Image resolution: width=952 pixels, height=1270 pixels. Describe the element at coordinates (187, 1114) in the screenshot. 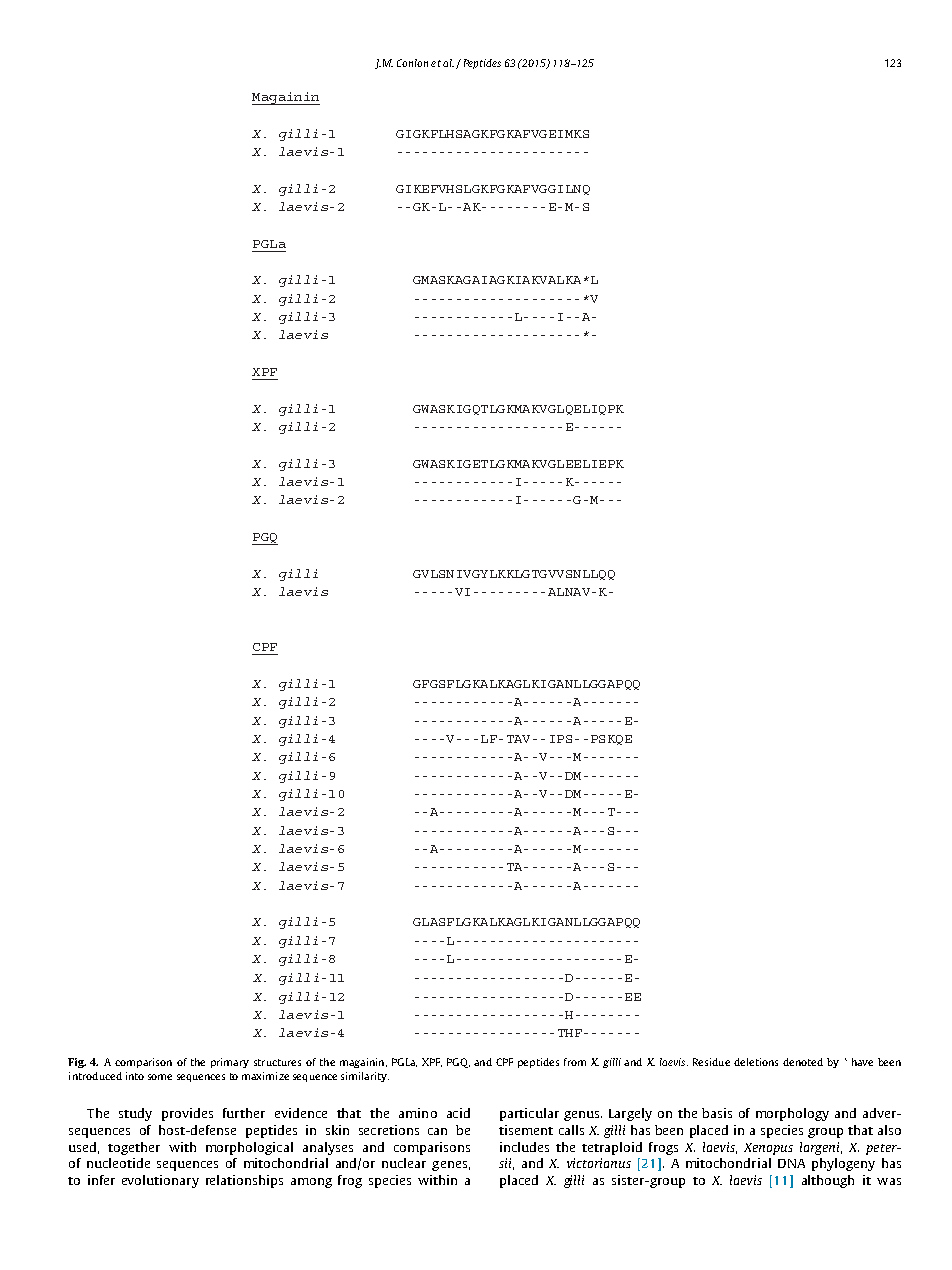

I see `provides` at that location.
